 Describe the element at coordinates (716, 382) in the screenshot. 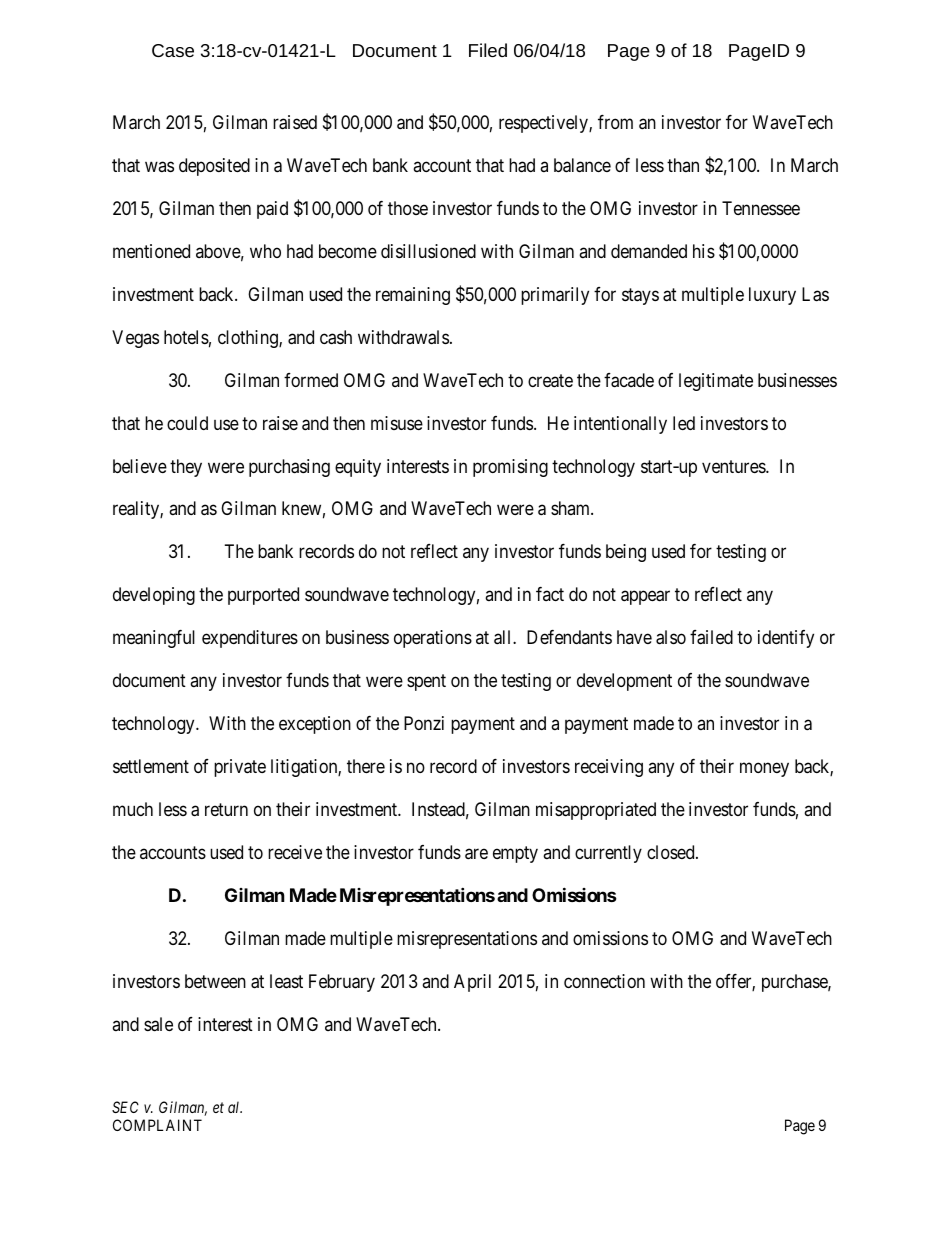

I see `legitimate` at that location.
